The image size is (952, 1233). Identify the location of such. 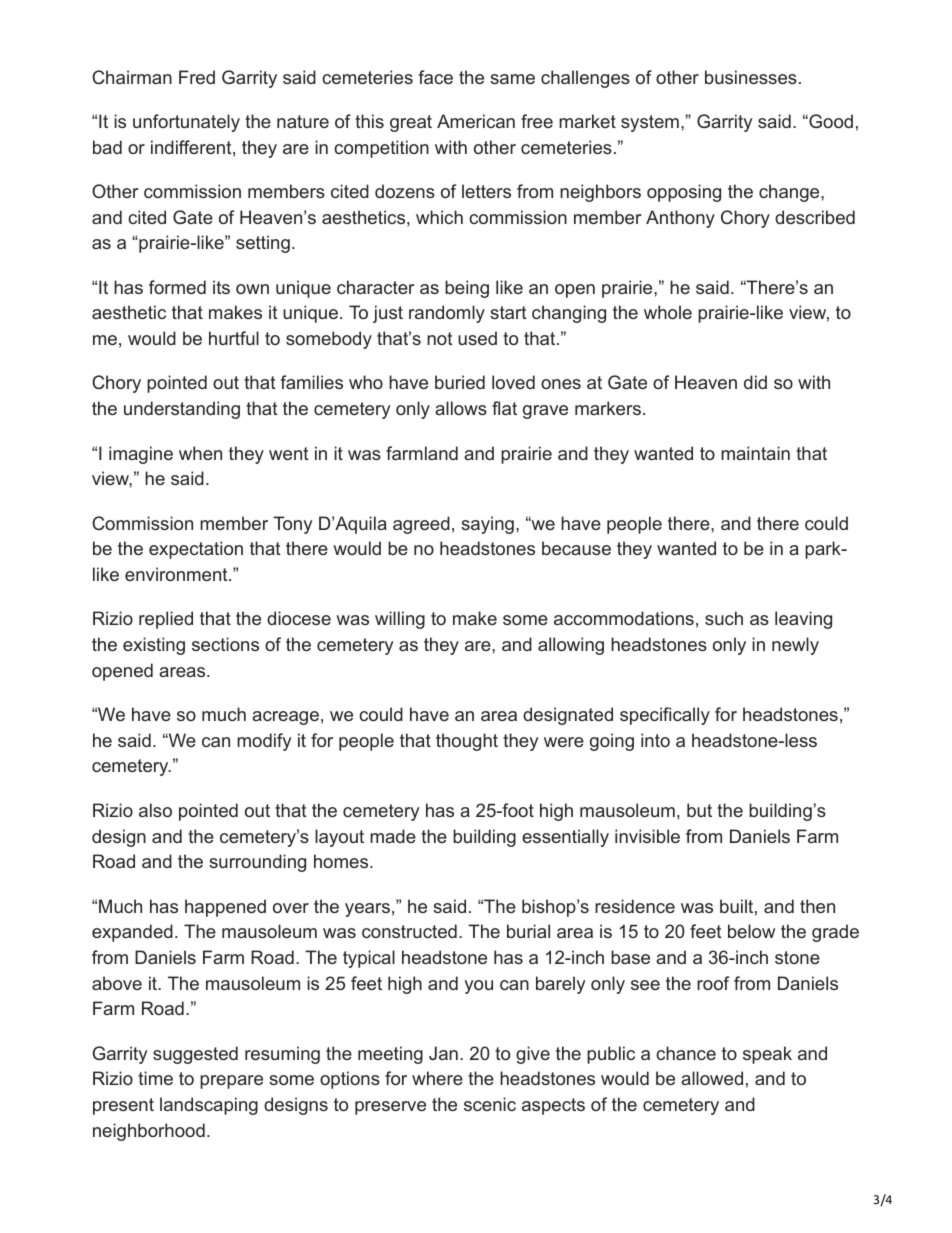
(724, 618).
